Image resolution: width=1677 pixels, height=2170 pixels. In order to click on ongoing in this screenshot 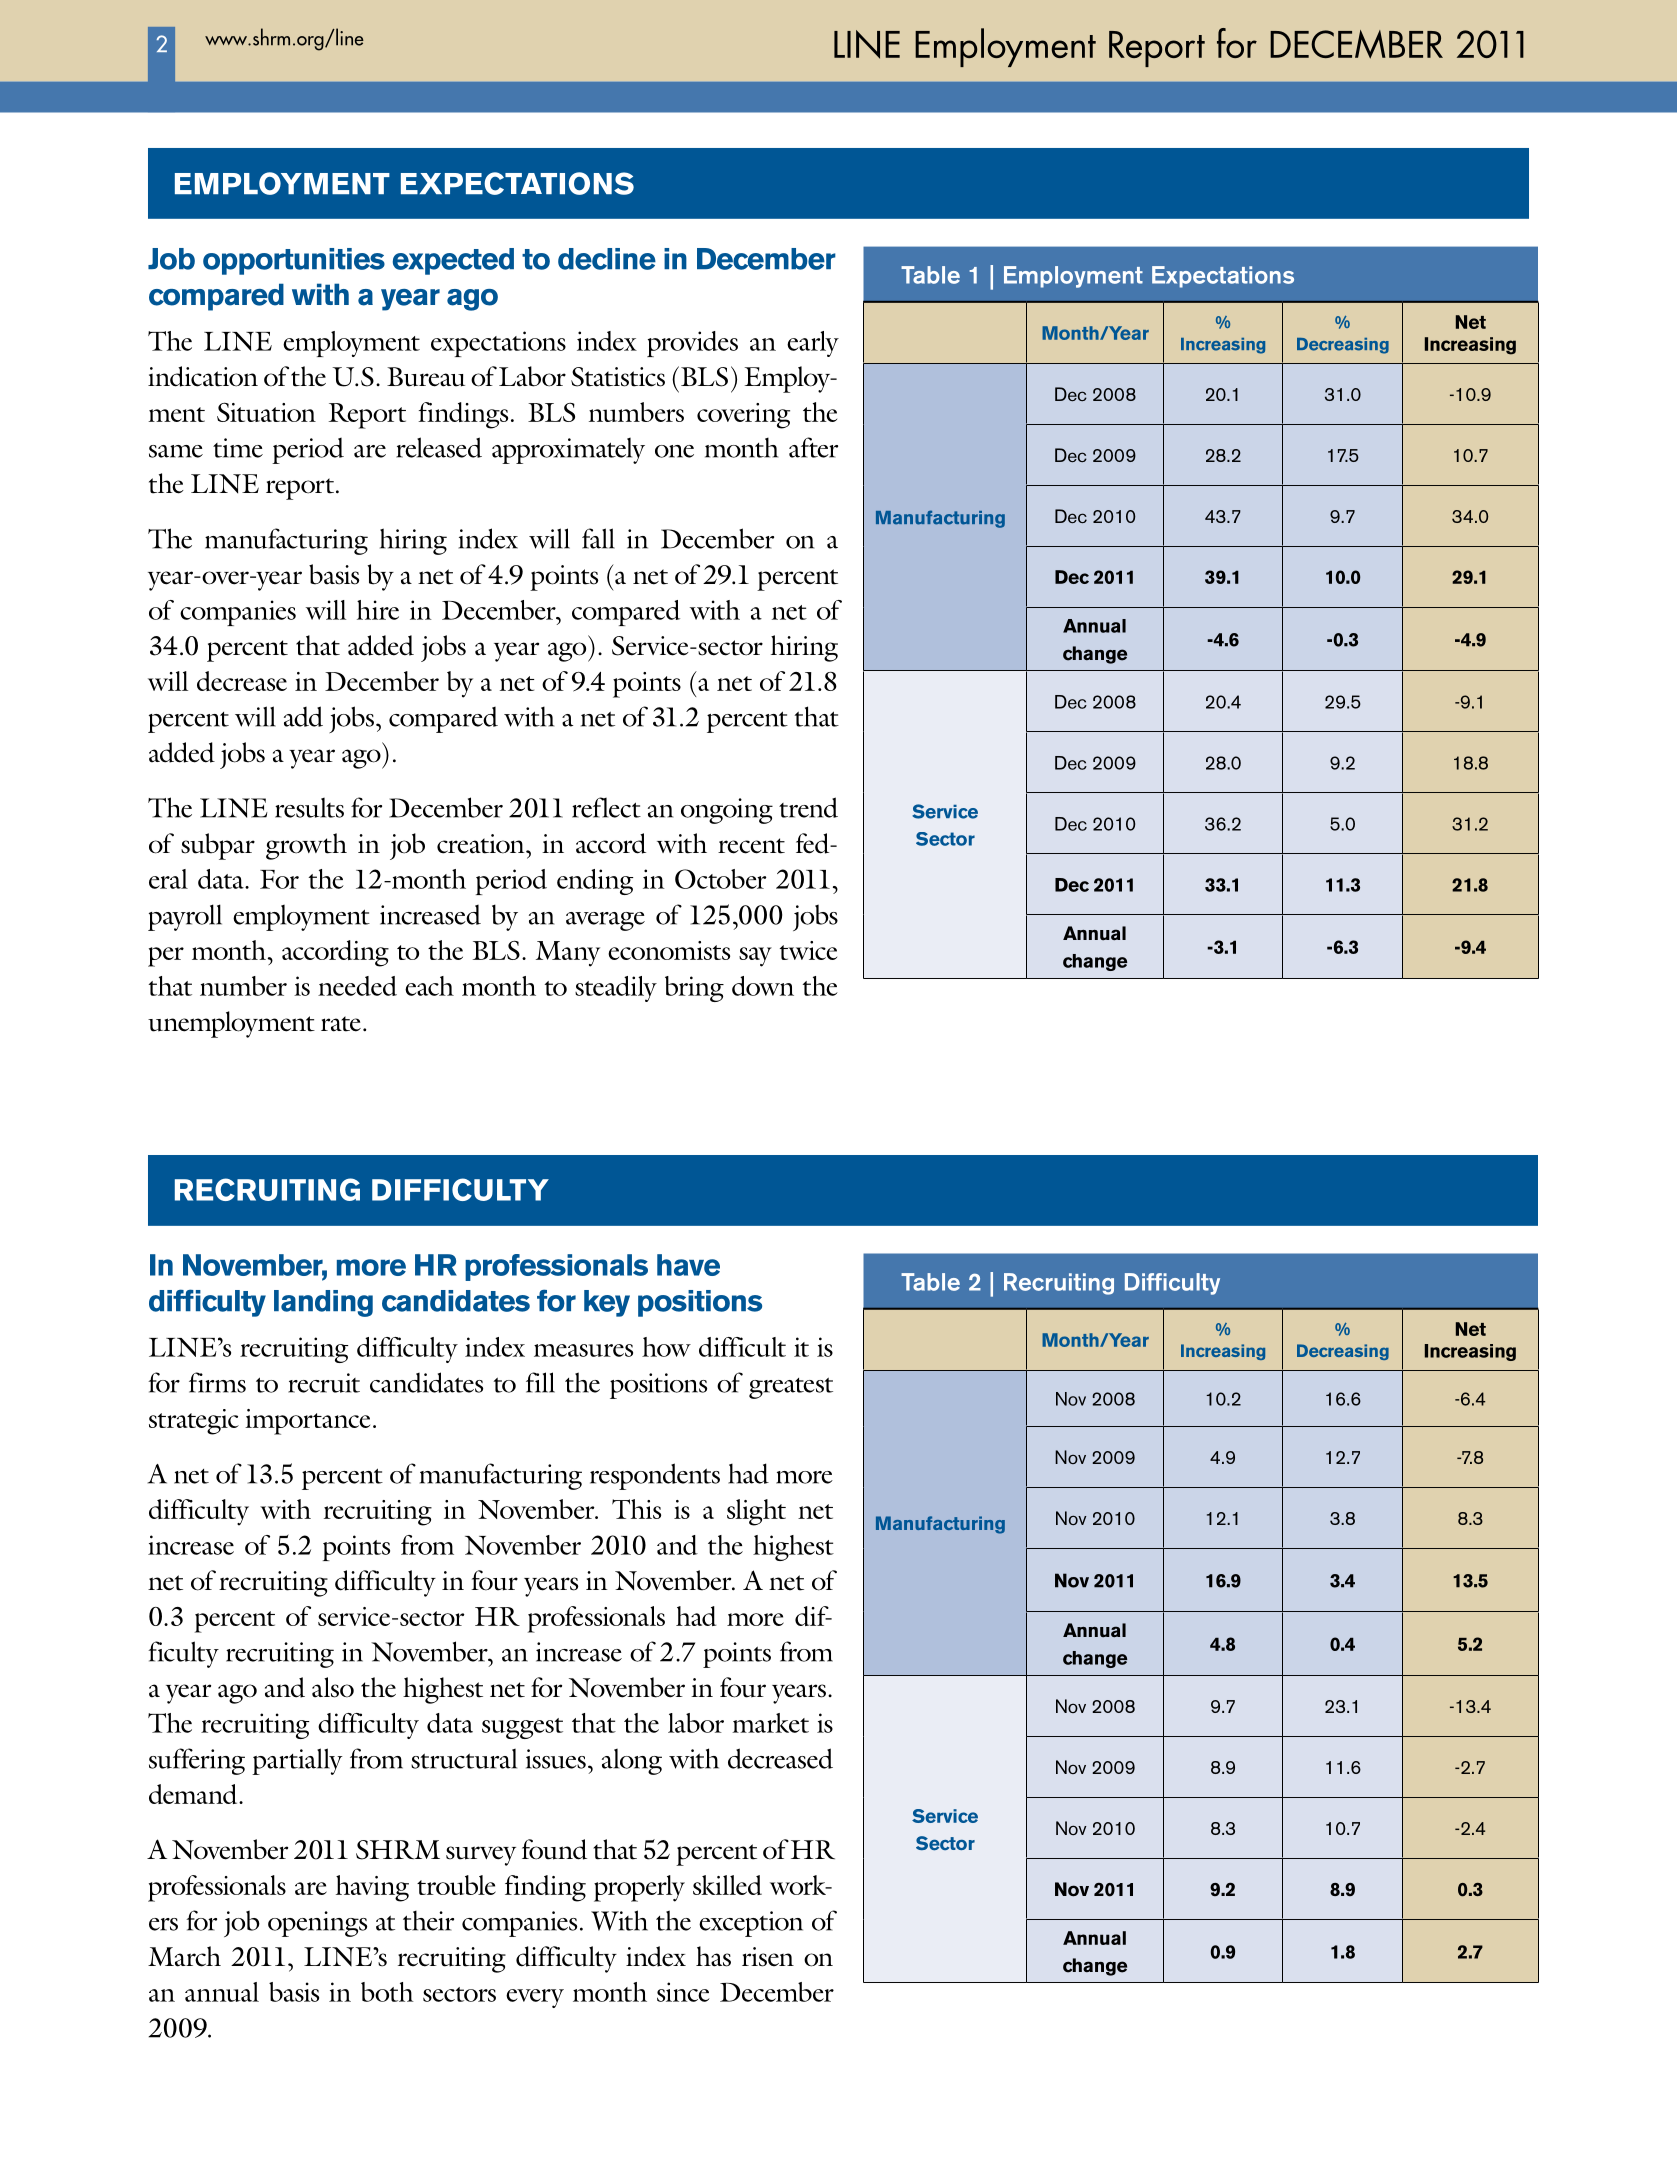, I will do `click(727, 811)`.
